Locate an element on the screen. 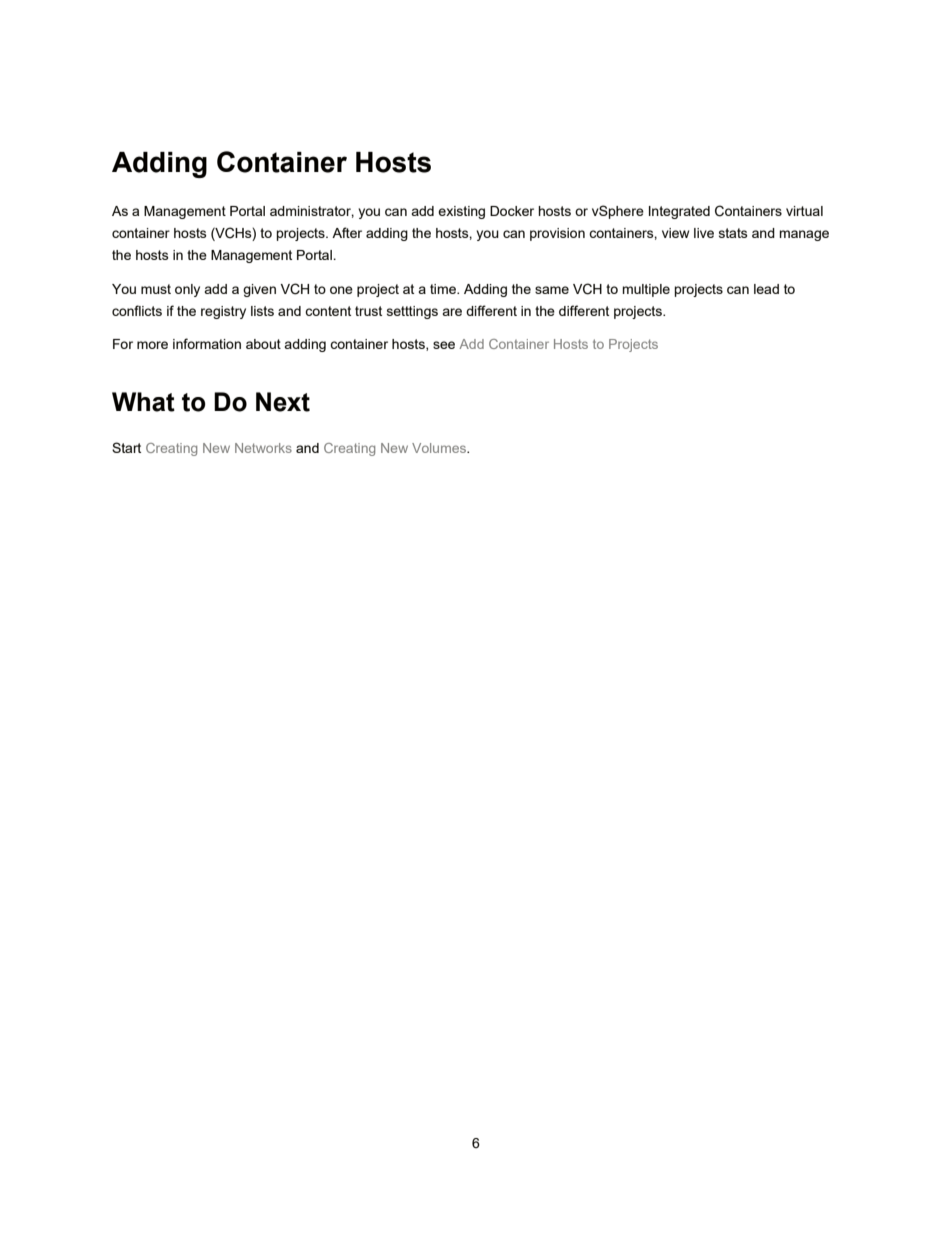  existing is located at coordinates (461, 212).
